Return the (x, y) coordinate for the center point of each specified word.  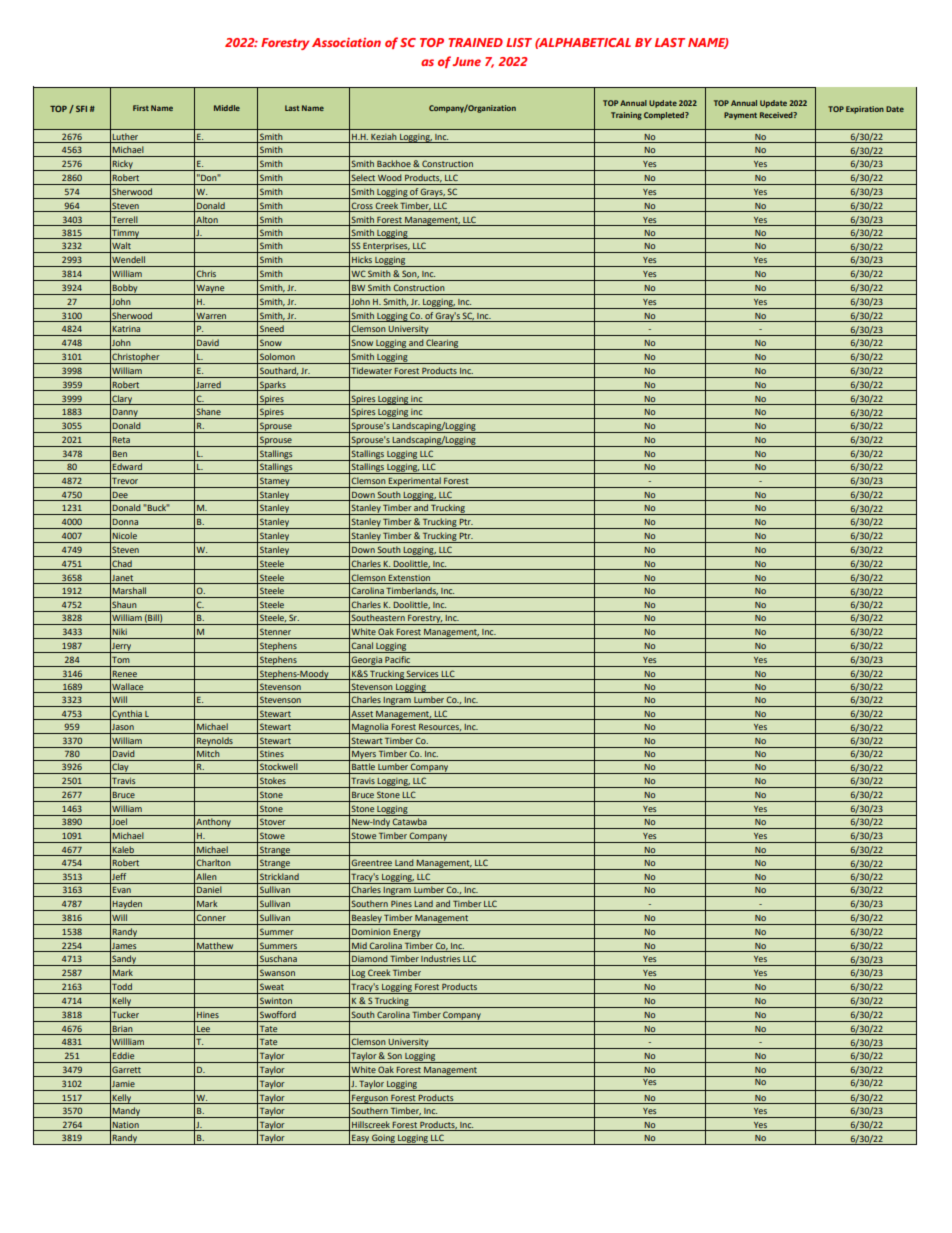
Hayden (128, 905)
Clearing (442, 344)
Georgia (367, 661)
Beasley (367, 919)
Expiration (865, 110)
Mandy (126, 1112)
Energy (407, 934)
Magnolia (370, 728)
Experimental (415, 482)
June (466, 61)
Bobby (125, 289)
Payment (740, 116)
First (141, 108)
